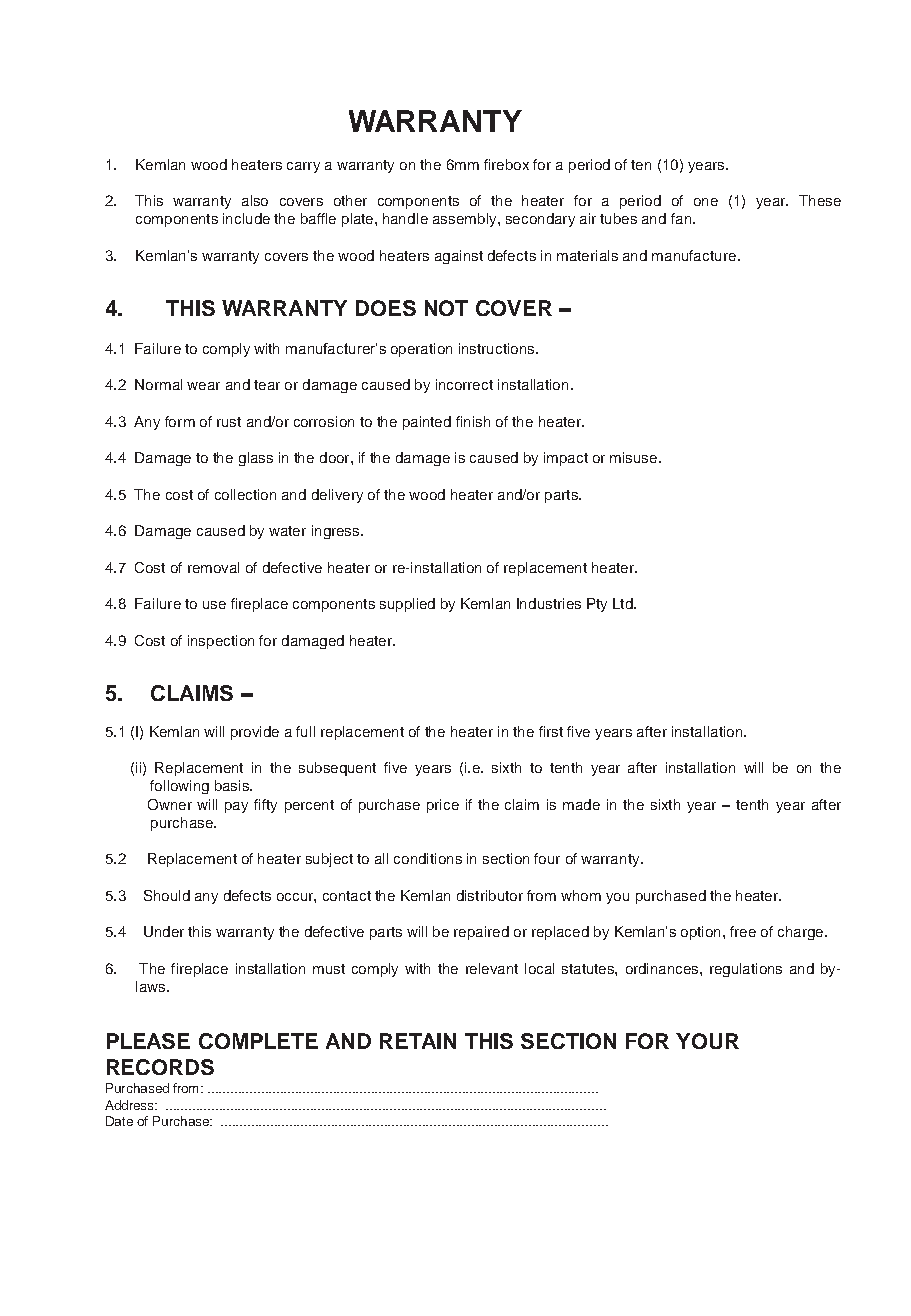 Image resolution: width=911 pixels, height=1316 pixels. Describe the element at coordinates (418, 1041) in the image. I see `RETAIN` at that location.
